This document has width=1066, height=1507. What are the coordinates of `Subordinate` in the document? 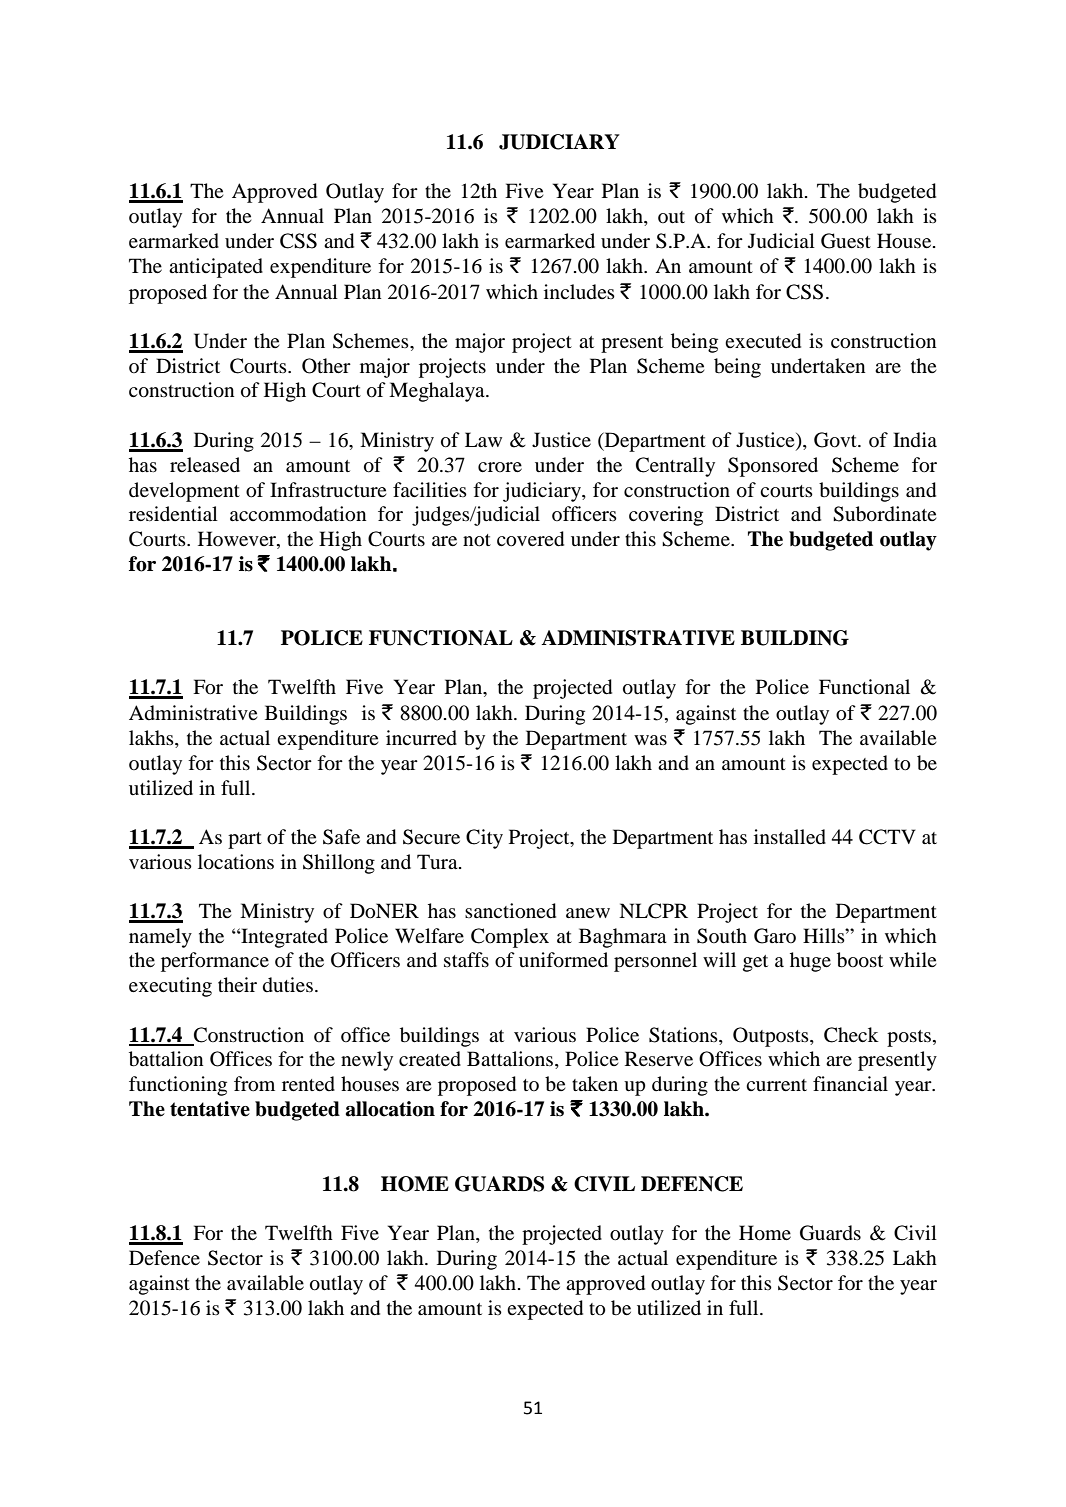 It's located at (884, 514).
